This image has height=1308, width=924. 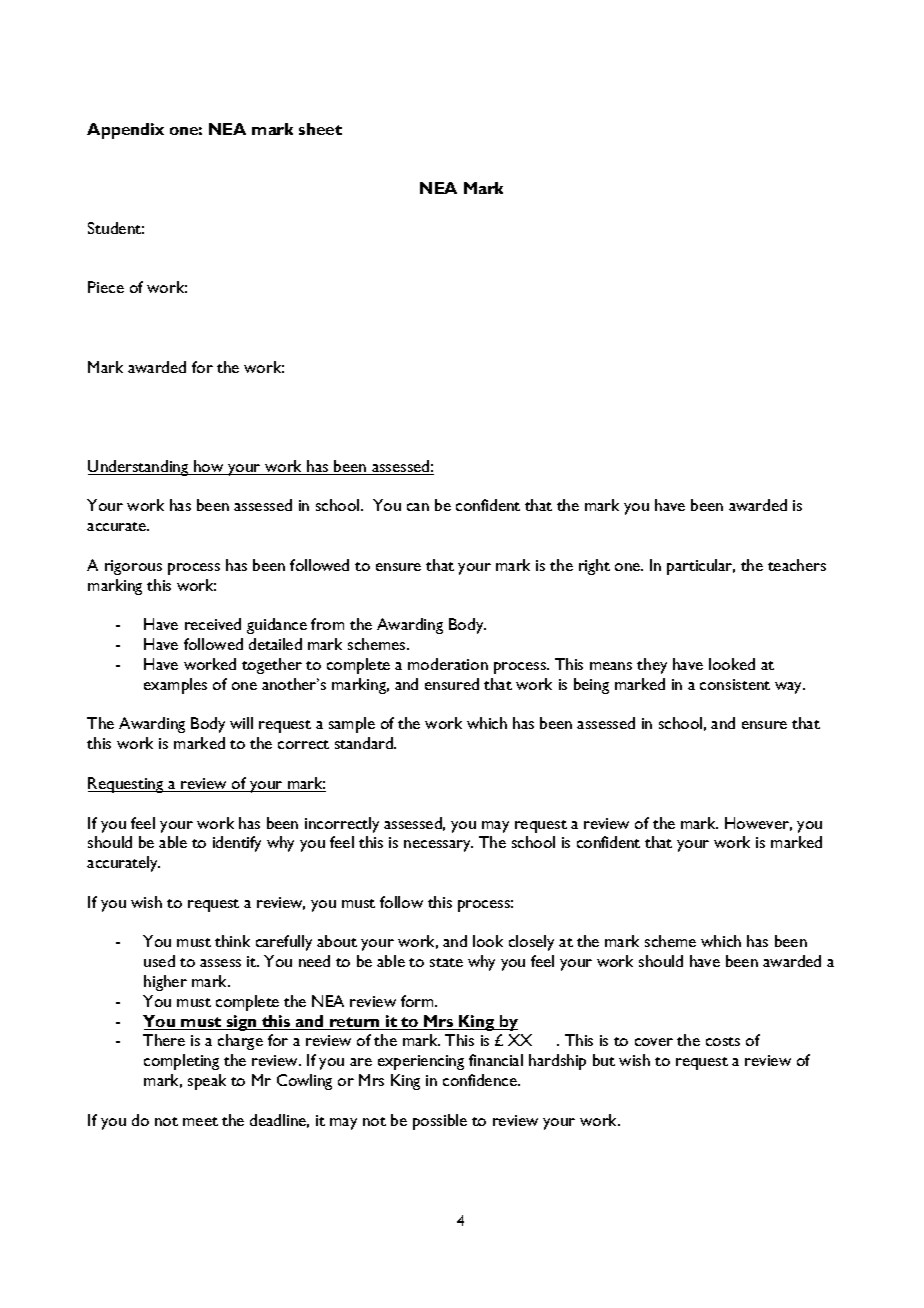 I want to click on costs, so click(x=723, y=1041).
